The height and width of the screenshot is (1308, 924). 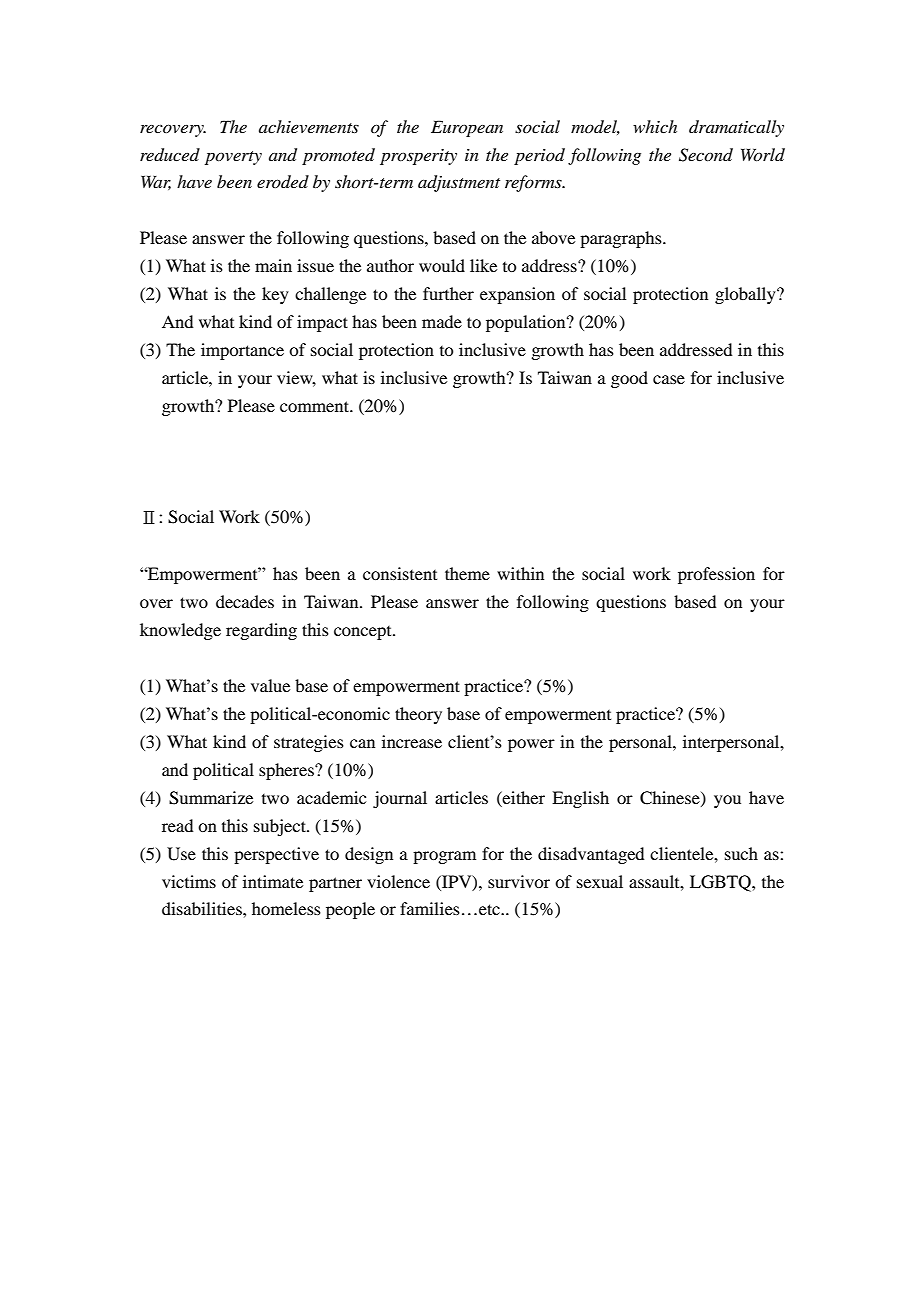 What do you see at coordinates (170, 155) in the screenshot?
I see `reduced` at bounding box center [170, 155].
